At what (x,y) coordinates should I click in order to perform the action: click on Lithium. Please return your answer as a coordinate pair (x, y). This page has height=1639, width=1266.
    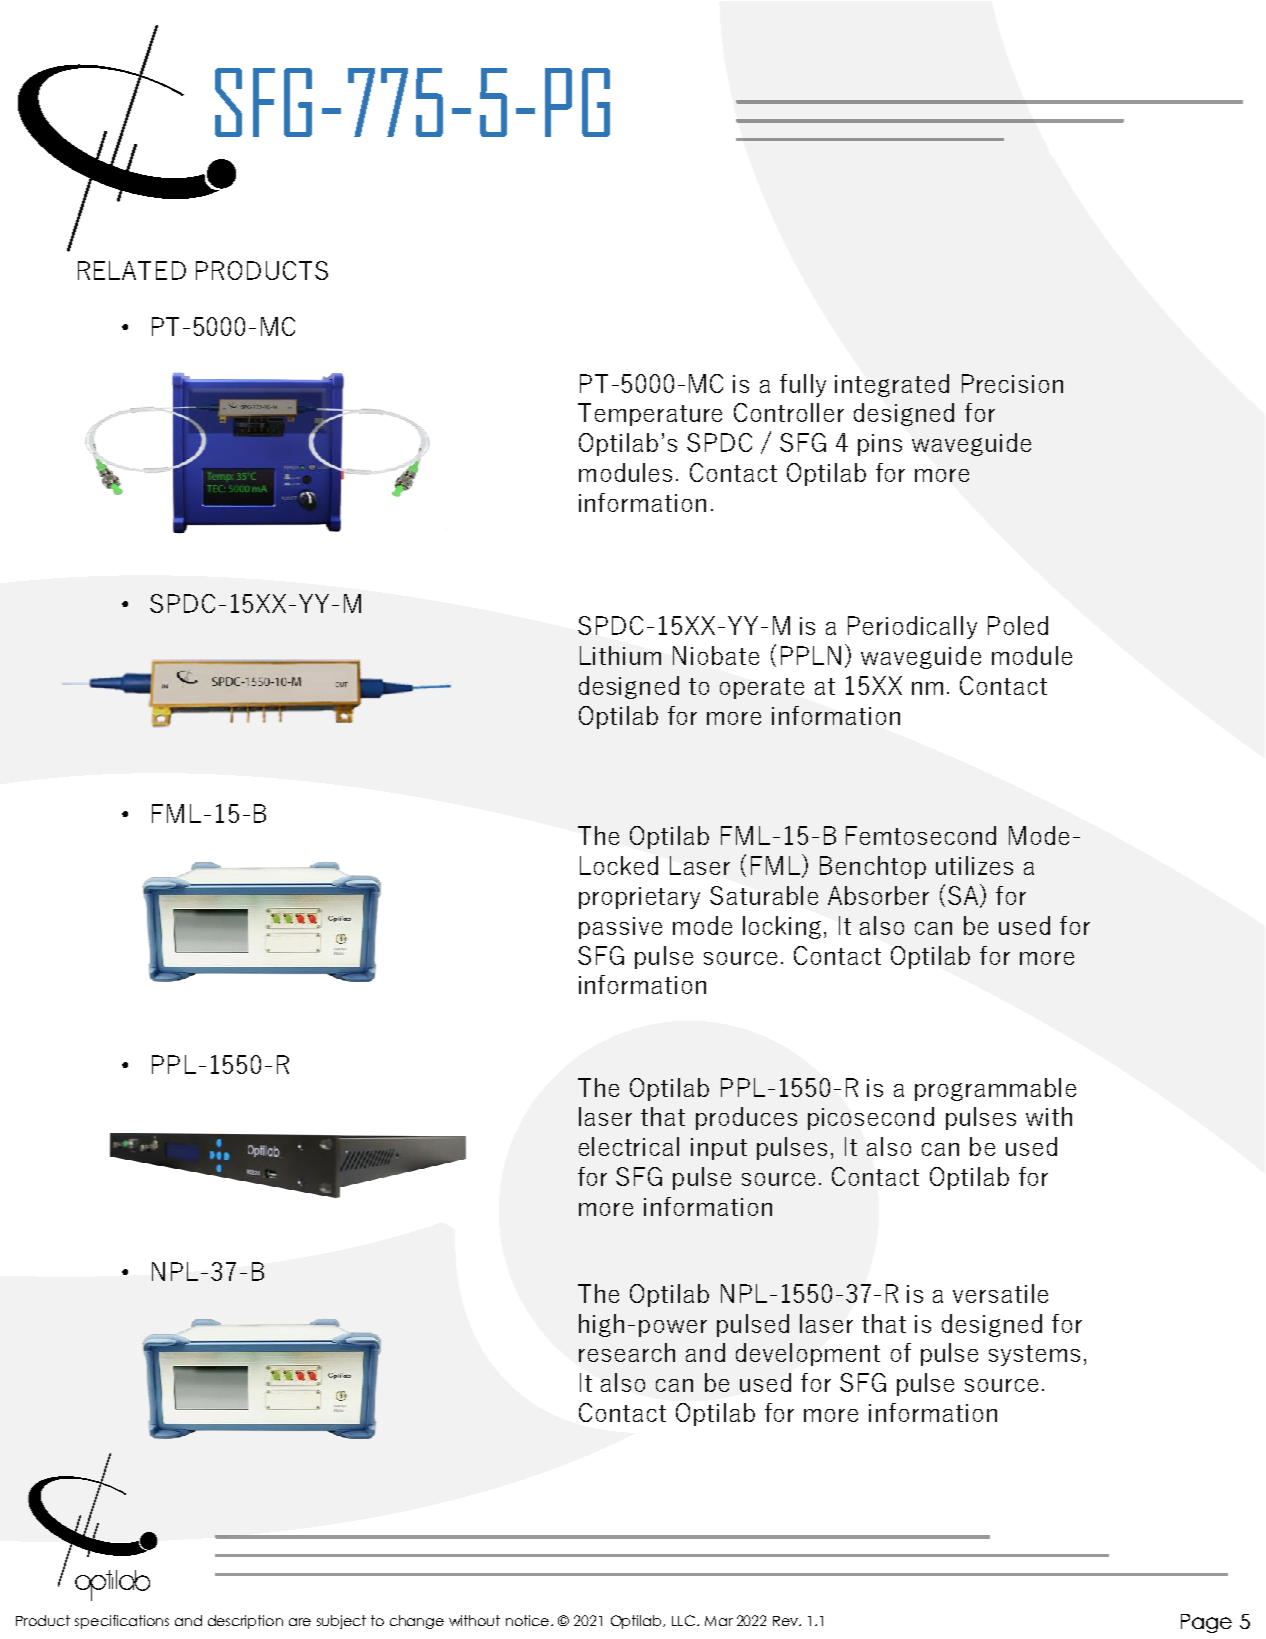
    Looking at the image, I should click on (620, 655).
